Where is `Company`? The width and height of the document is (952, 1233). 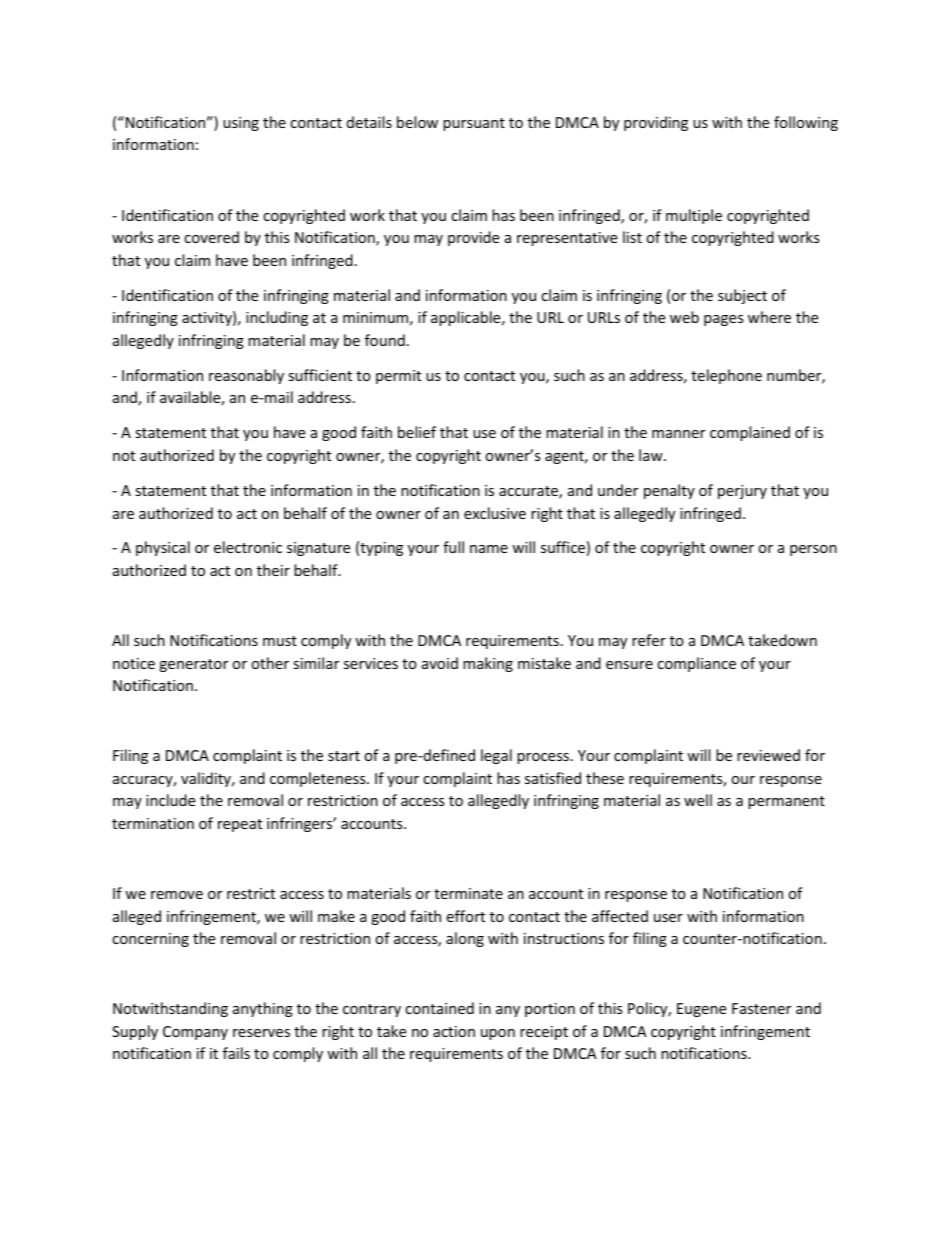
Company is located at coordinates (195, 1033).
